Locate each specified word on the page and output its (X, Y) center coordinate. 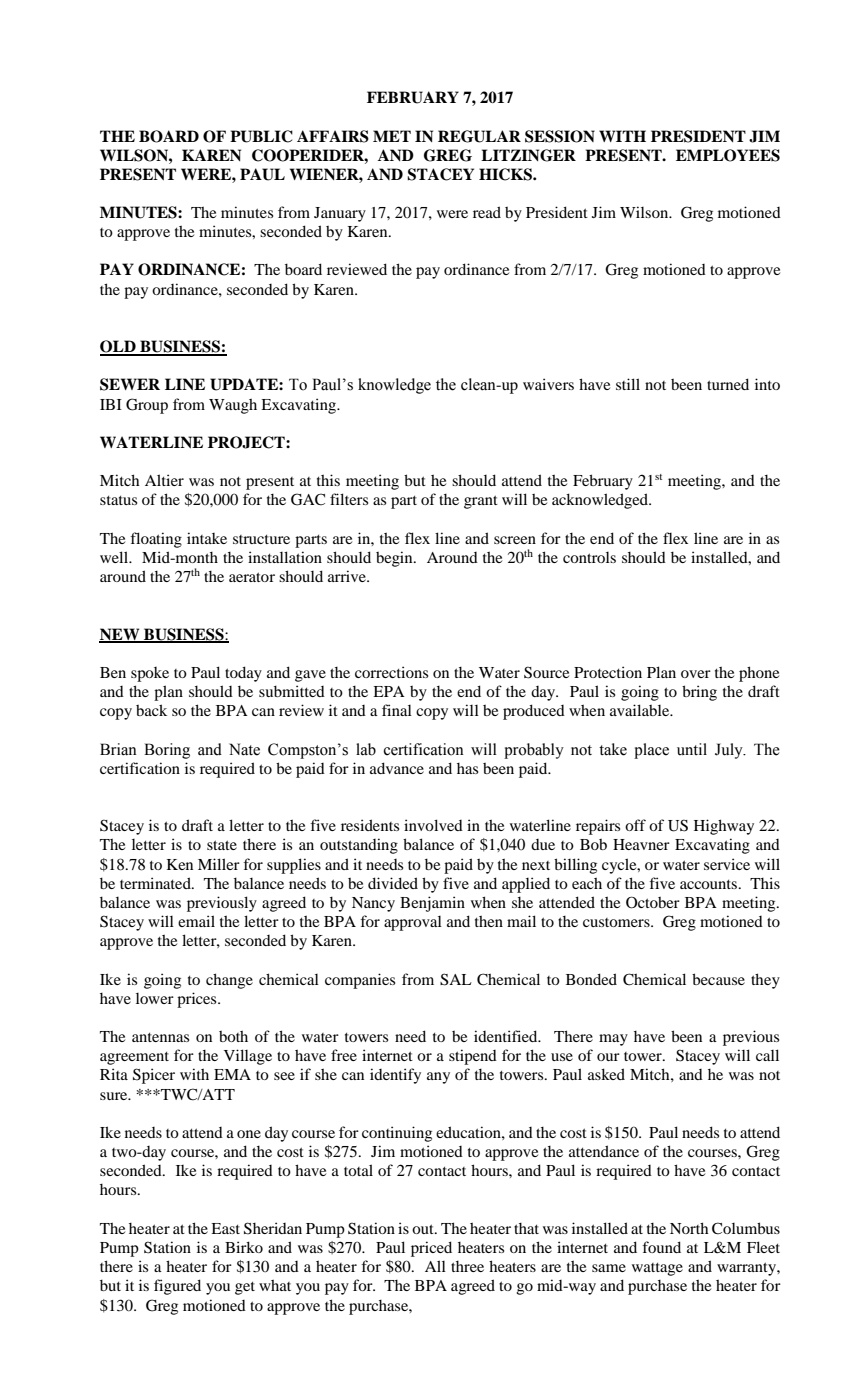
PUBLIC (261, 136)
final (397, 710)
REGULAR (479, 136)
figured (177, 1287)
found (661, 1247)
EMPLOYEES (728, 155)
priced (431, 1249)
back (151, 710)
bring (699, 693)
